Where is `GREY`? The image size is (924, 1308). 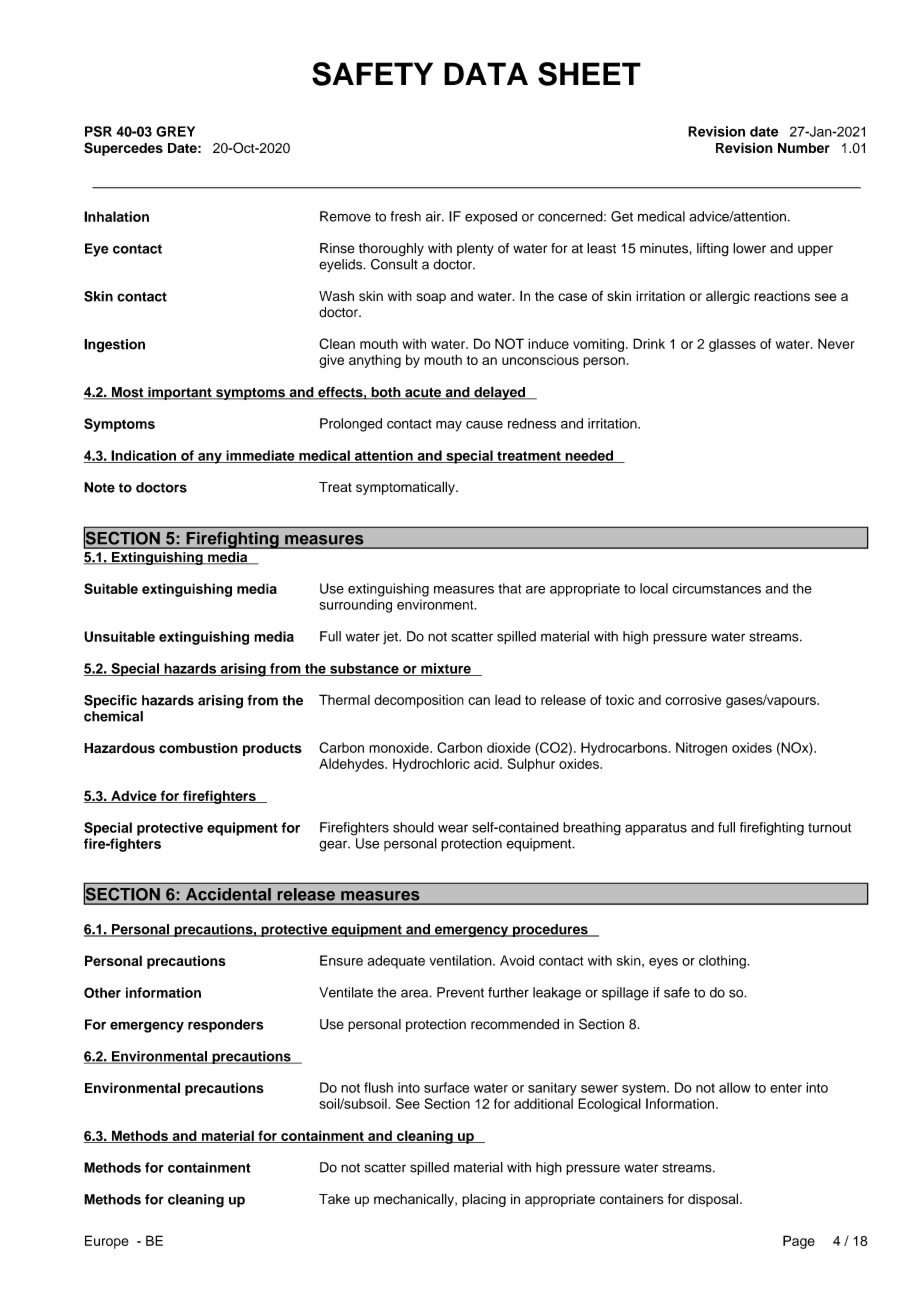 GREY is located at coordinates (175, 131).
